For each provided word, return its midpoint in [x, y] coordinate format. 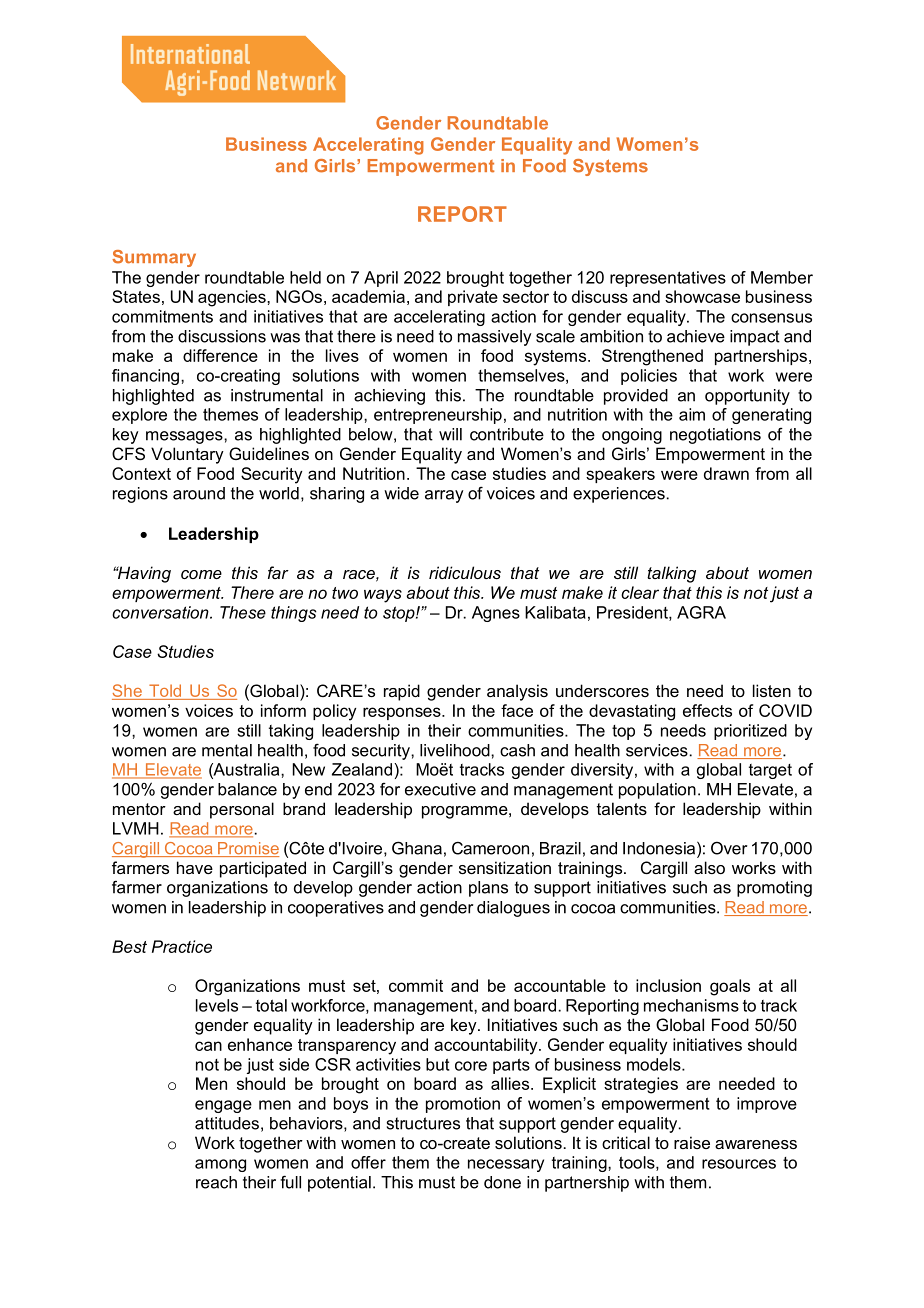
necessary [506, 1165]
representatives [668, 279]
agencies [233, 298]
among [220, 1165]
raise [692, 1142]
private [473, 298]
